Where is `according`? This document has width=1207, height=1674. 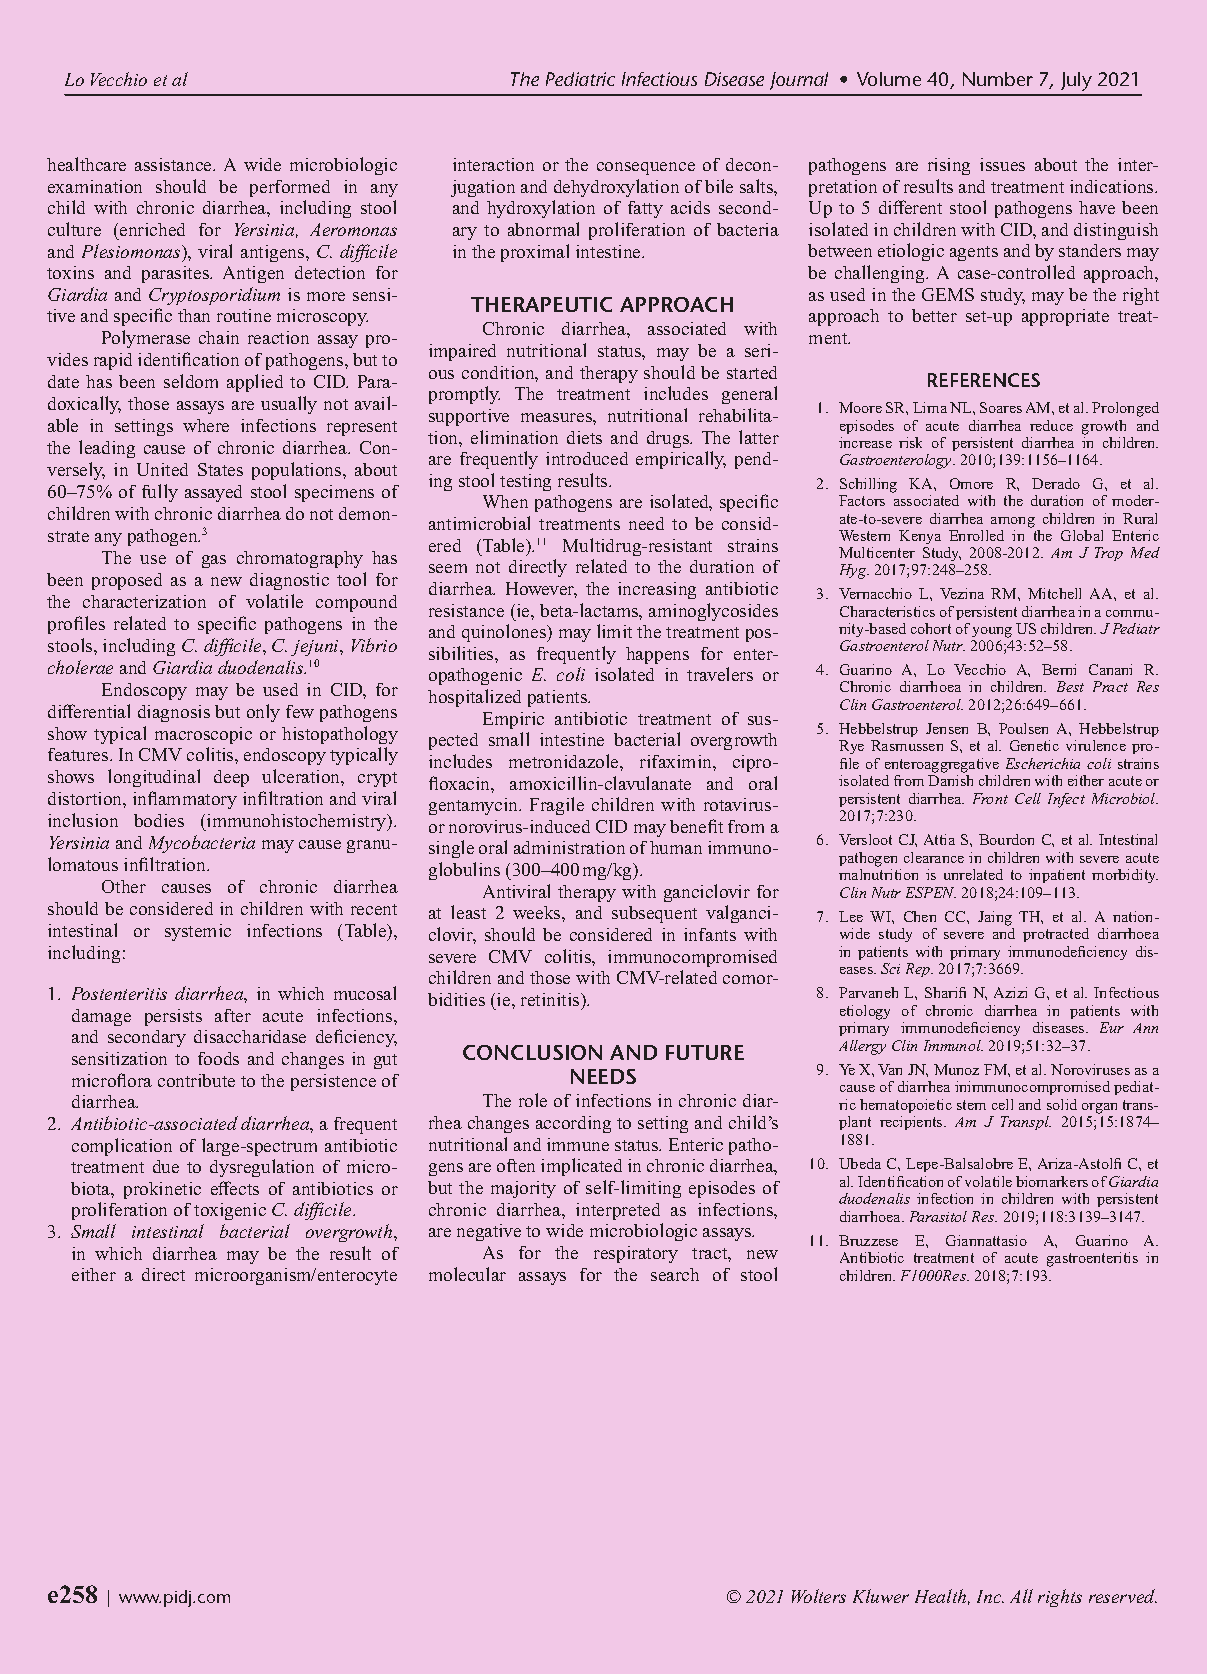
according is located at coordinates (573, 1124).
